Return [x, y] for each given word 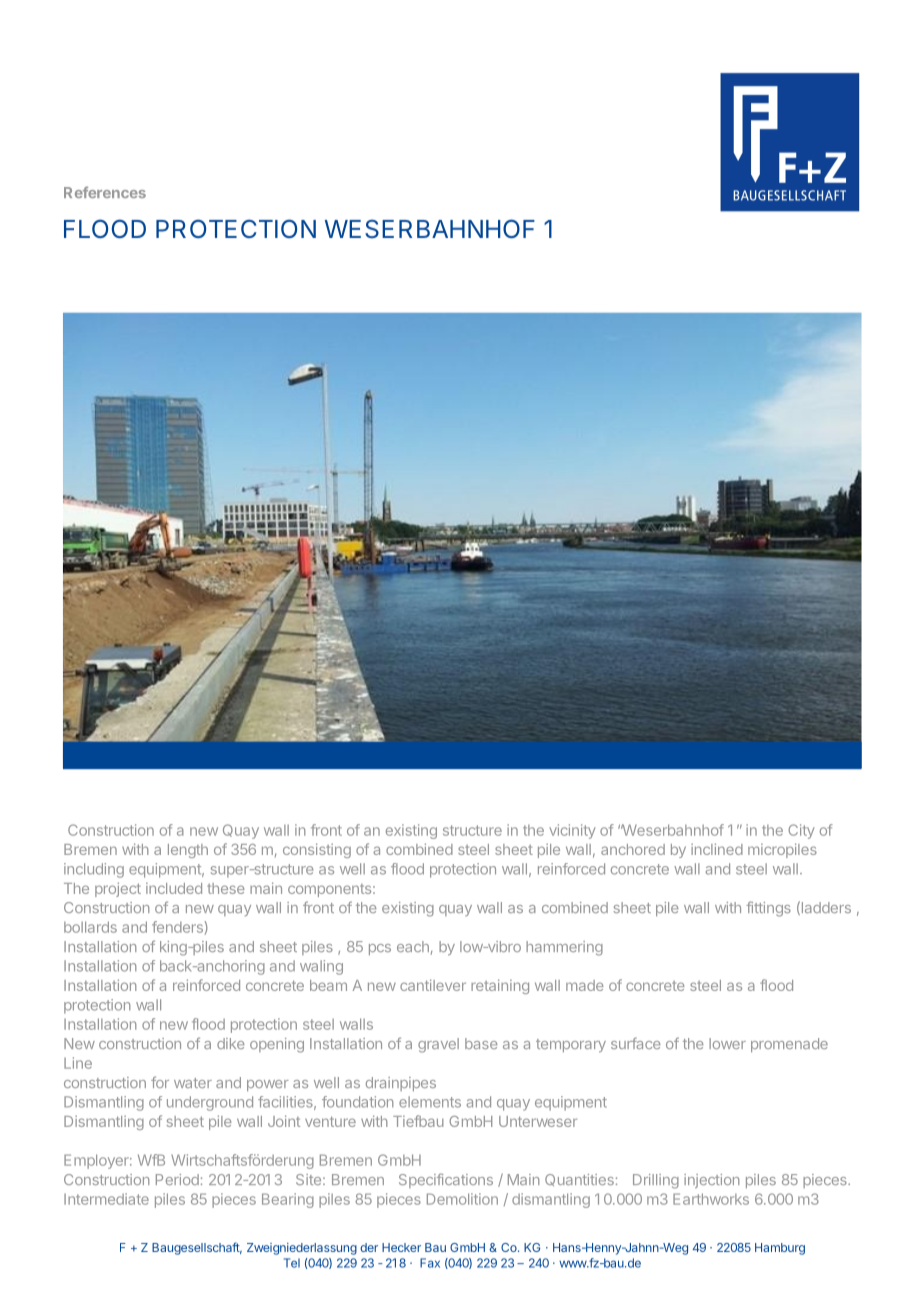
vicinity [572, 831]
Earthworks [711, 1199]
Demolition [462, 1199]
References [105, 192]
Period [177, 1179]
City [801, 831]
